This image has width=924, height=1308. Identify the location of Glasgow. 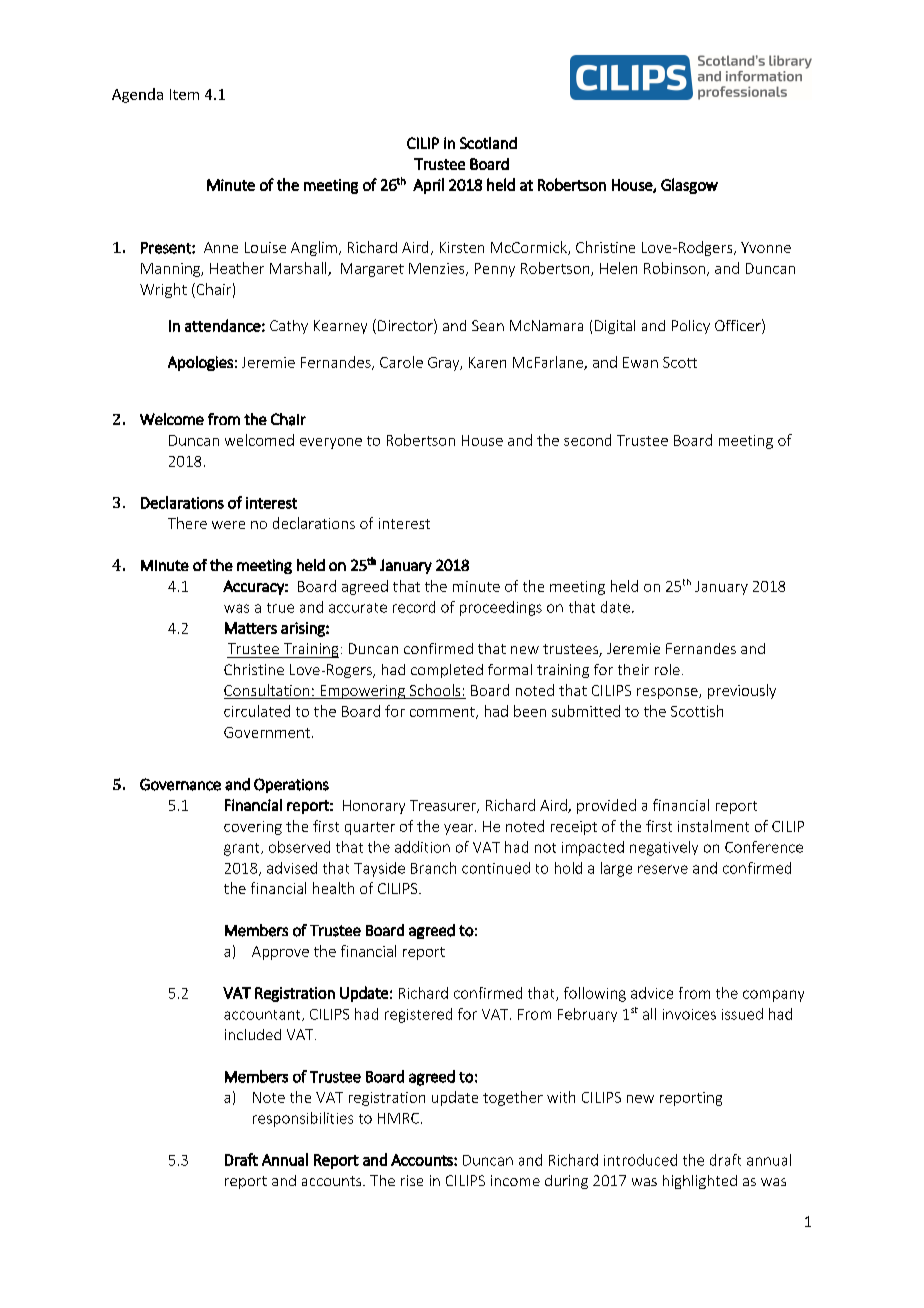
(689, 186).
